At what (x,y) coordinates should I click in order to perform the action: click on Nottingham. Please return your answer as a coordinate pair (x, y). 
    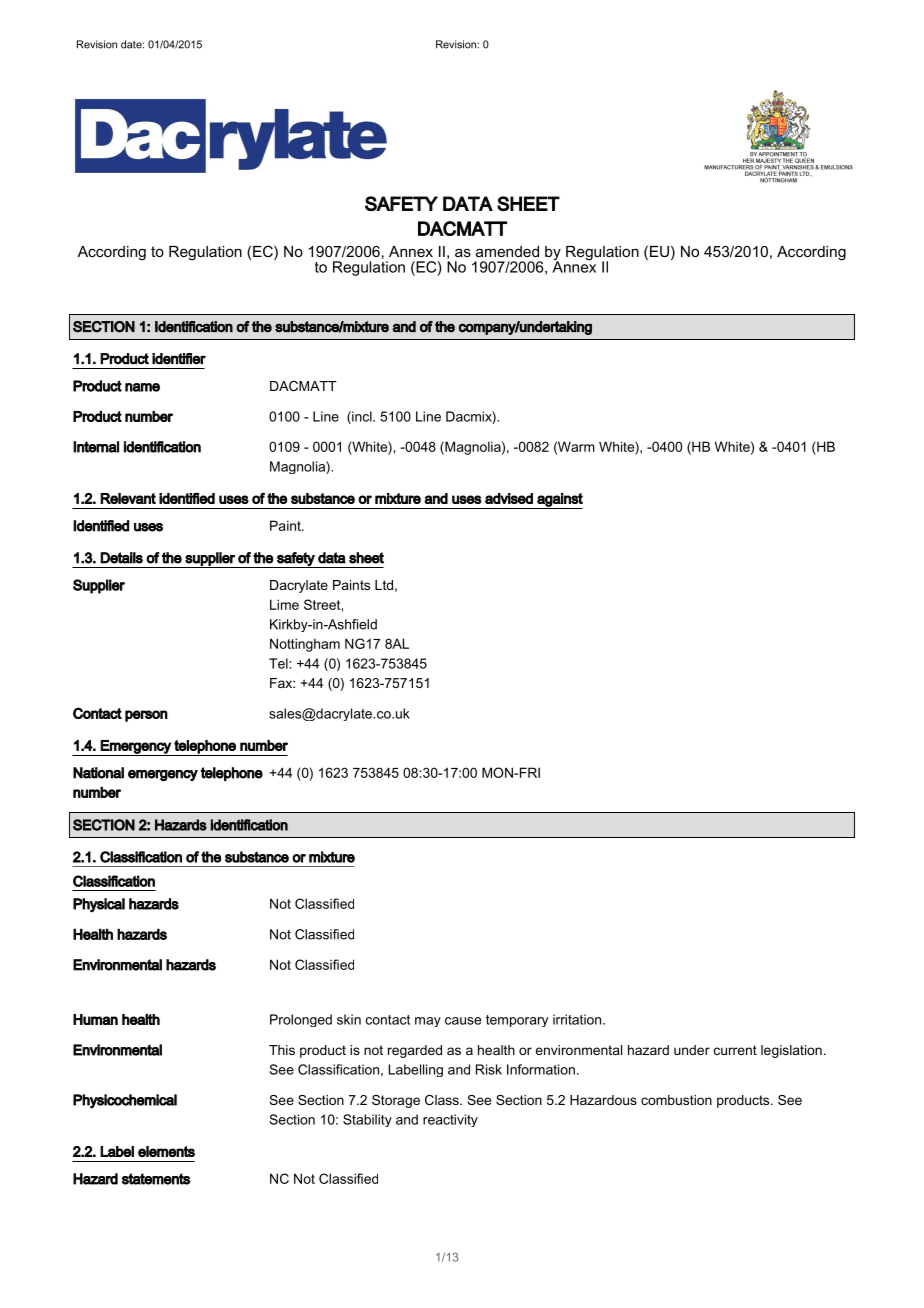
    Looking at the image, I should click on (305, 645).
